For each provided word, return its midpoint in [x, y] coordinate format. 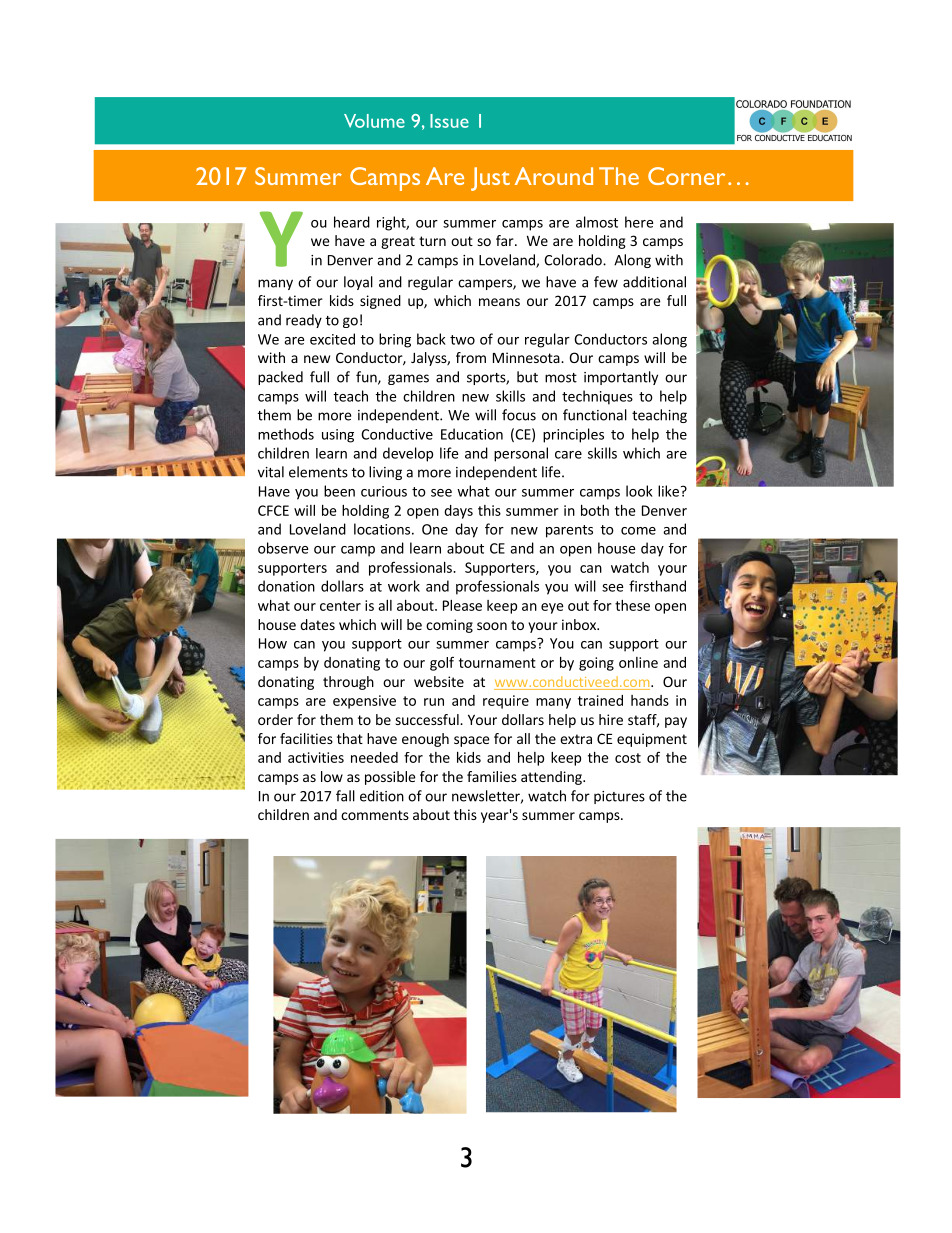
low [332, 776]
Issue [449, 121]
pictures [619, 797]
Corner [686, 176]
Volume [374, 121]
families [492, 776]
